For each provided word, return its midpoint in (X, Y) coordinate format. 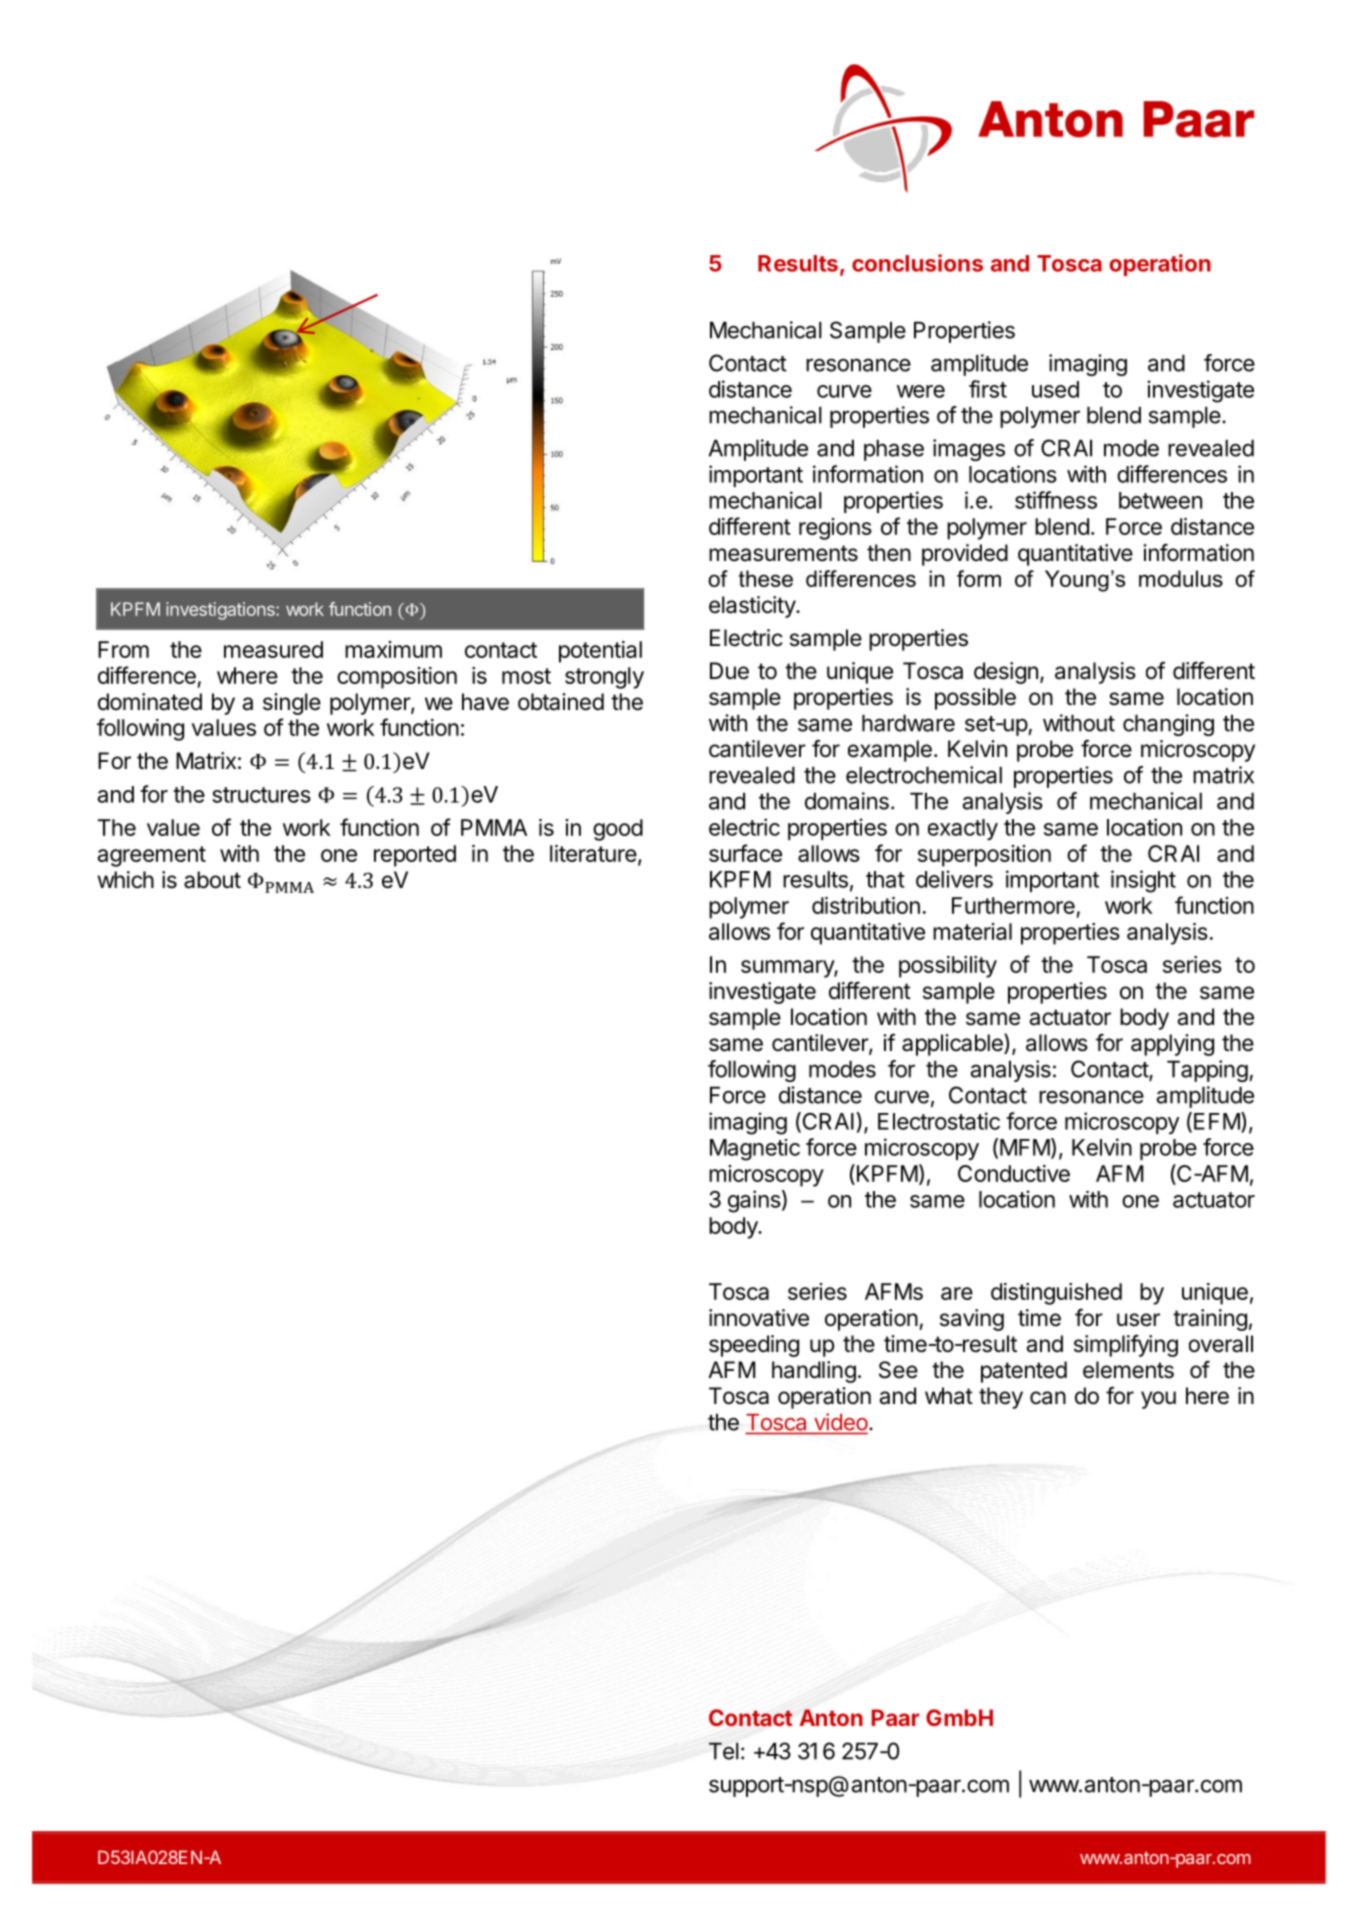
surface (745, 853)
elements (1128, 1370)
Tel (724, 1751)
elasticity (753, 607)
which (125, 880)
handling (814, 1372)
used (1055, 389)
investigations (221, 611)
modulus (1181, 578)
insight (1143, 881)
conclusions (917, 263)
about (212, 880)
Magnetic (755, 1150)
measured (273, 649)
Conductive (1014, 1173)
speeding (754, 1346)
